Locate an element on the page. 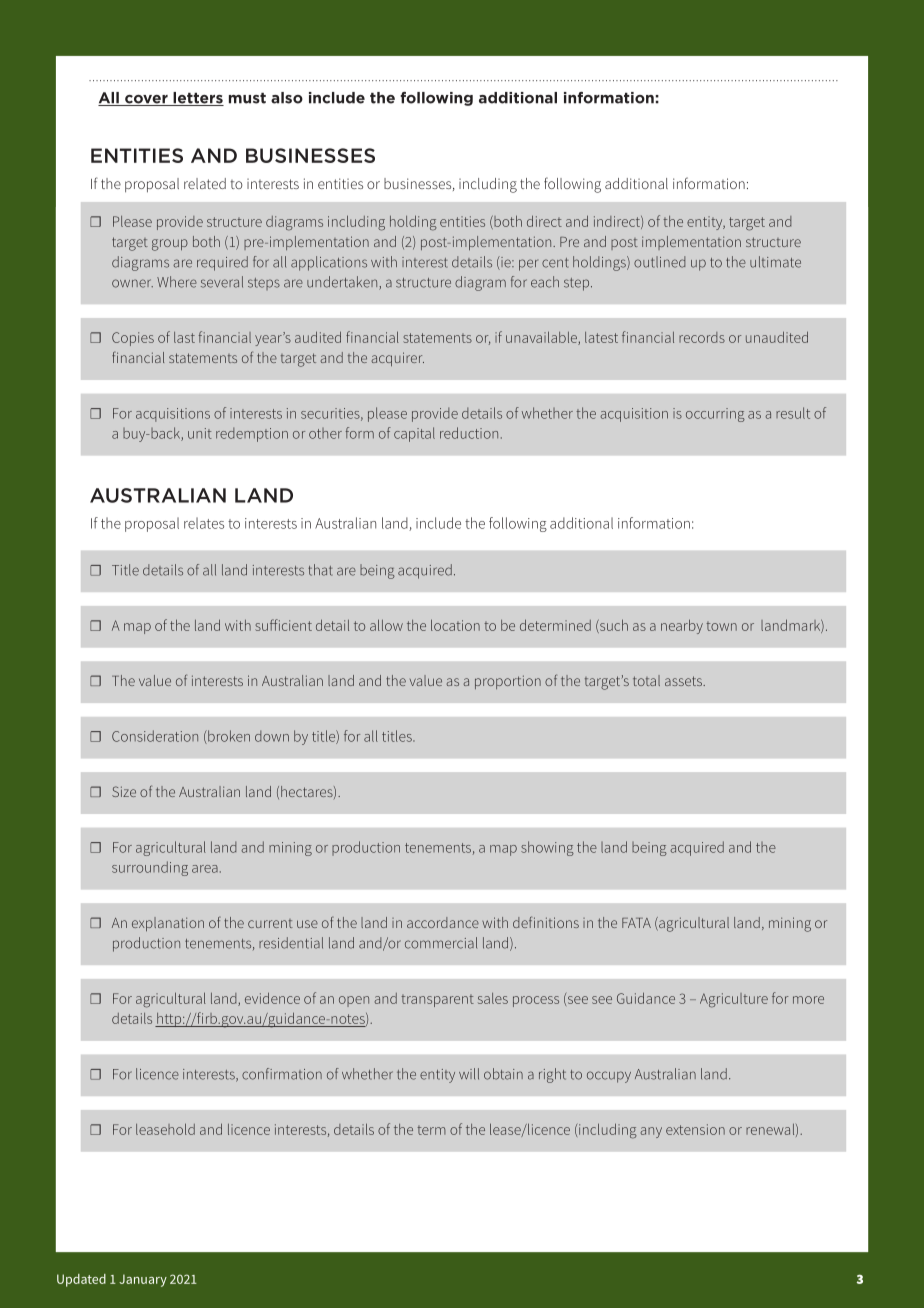  assets is located at coordinates (684, 681).
